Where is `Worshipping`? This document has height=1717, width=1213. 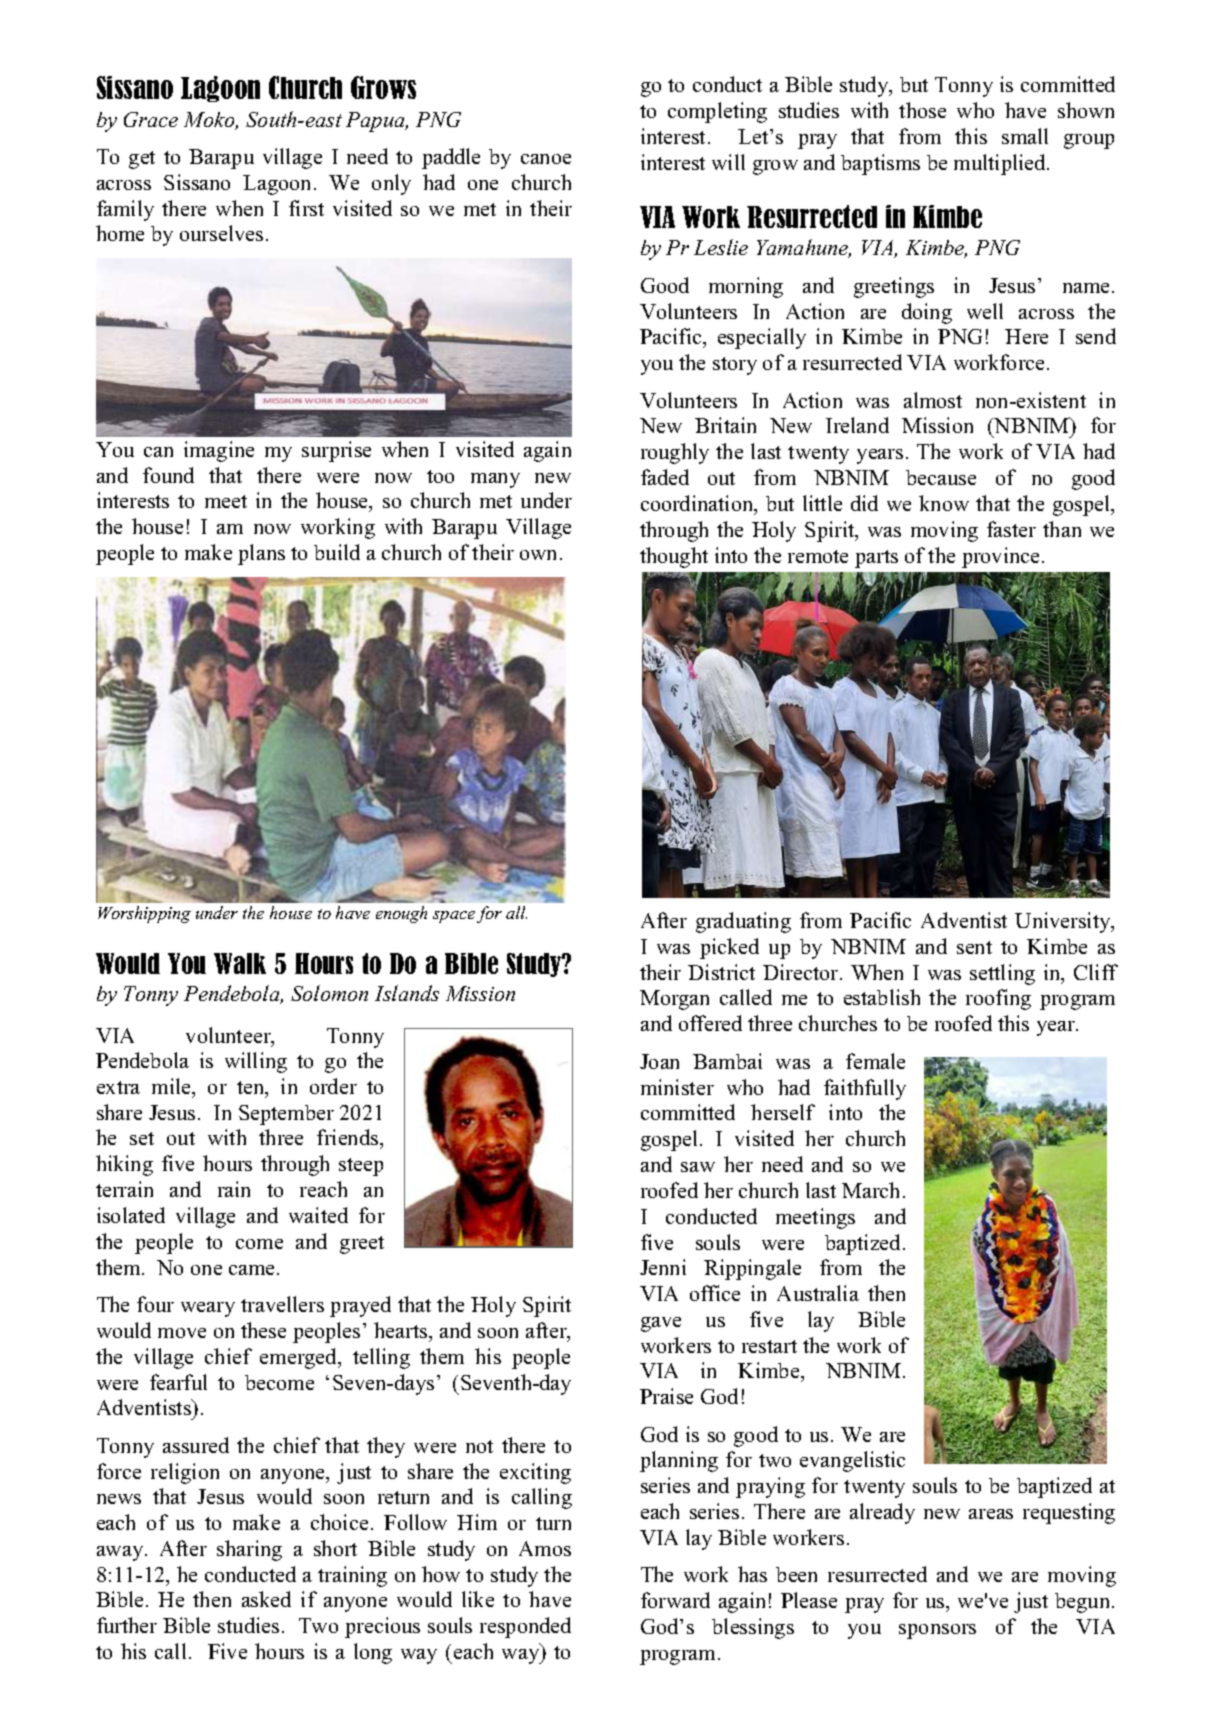 Worshipping is located at coordinates (144, 914).
